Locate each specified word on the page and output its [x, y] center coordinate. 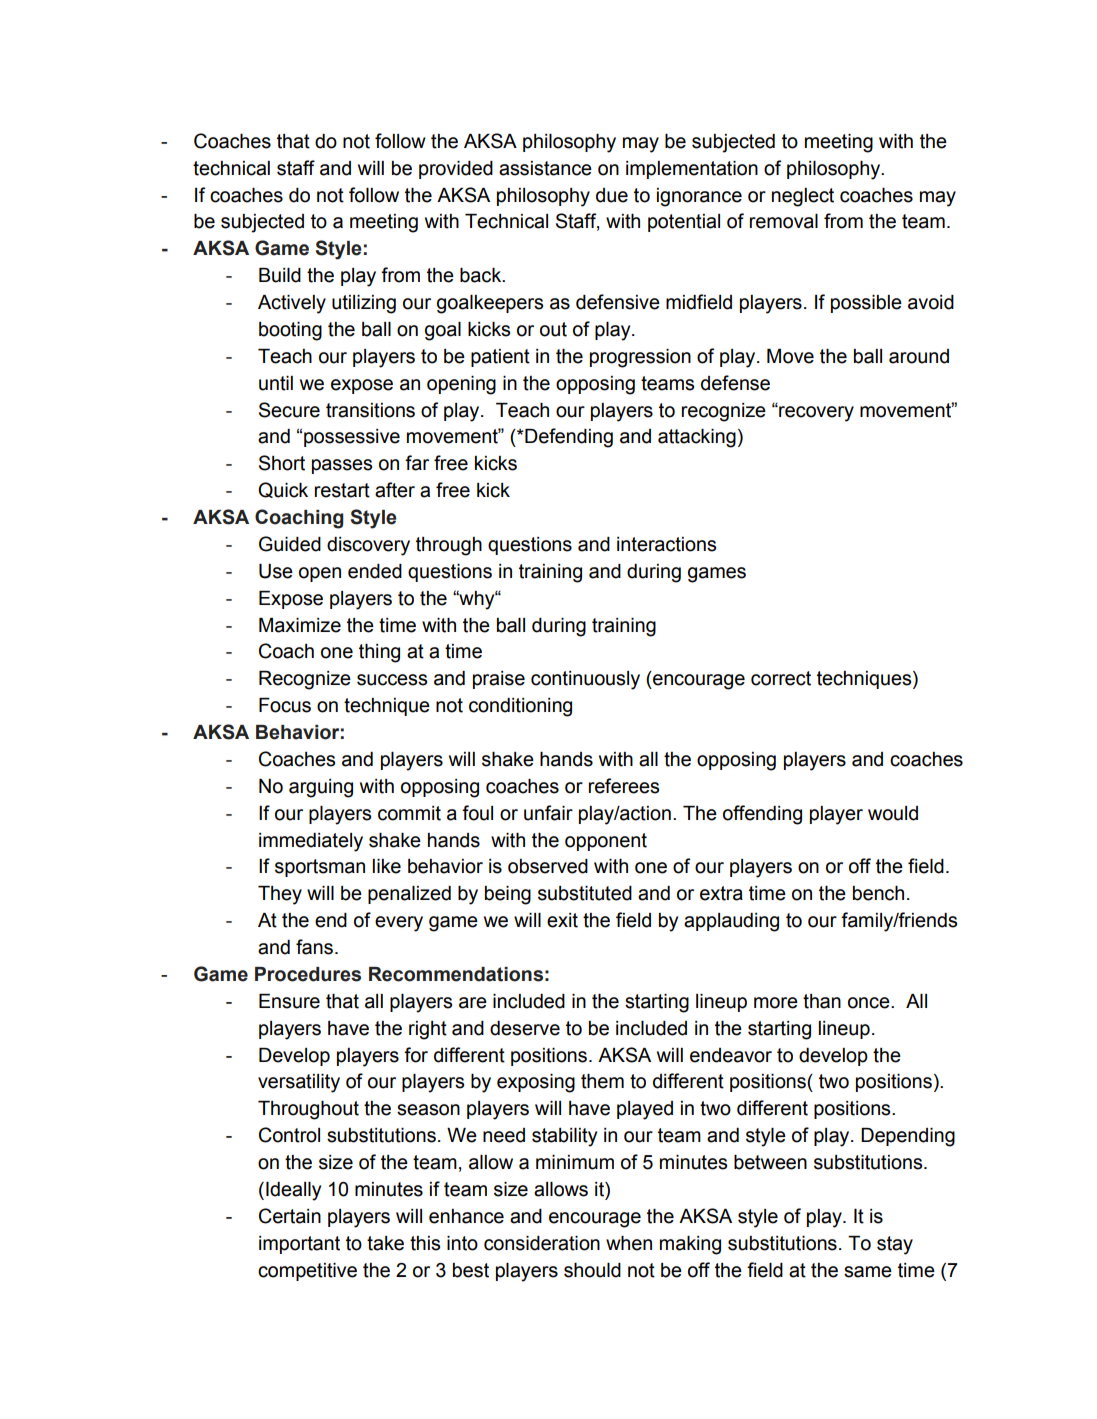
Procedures [308, 974]
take [385, 1243]
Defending [568, 438]
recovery [815, 412]
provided [456, 170]
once [870, 1003]
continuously [585, 680]
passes [342, 466]
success [392, 680]
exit [562, 920]
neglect [803, 197]
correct [781, 678]
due [612, 195]
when [629, 1243]
